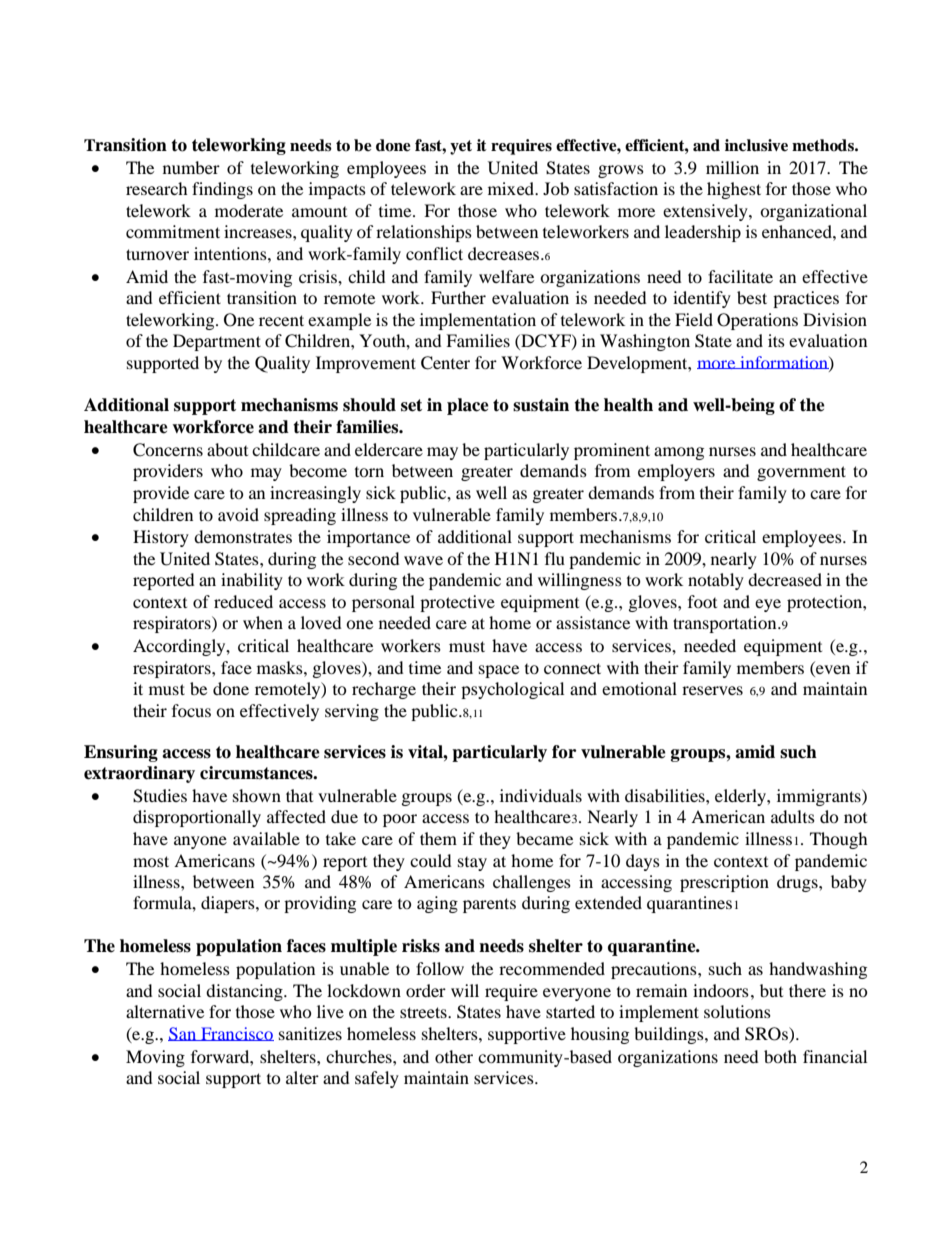 The image size is (952, 1233). What do you see at coordinates (768, 605) in the screenshot?
I see `eye` at bounding box center [768, 605].
